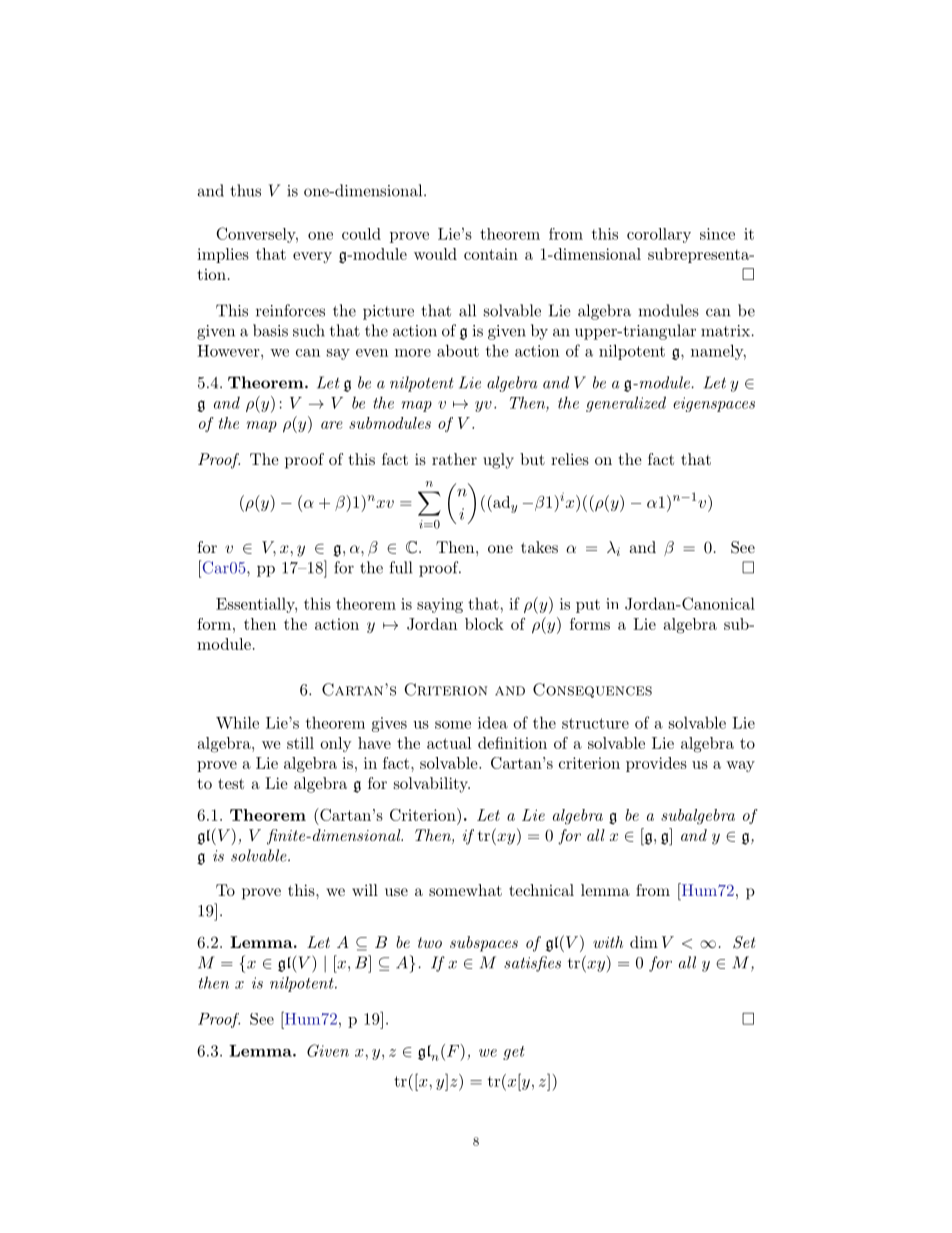 The height and width of the screenshot is (1233, 952). What do you see at coordinates (300, 743) in the screenshot?
I see `still` at bounding box center [300, 743].
